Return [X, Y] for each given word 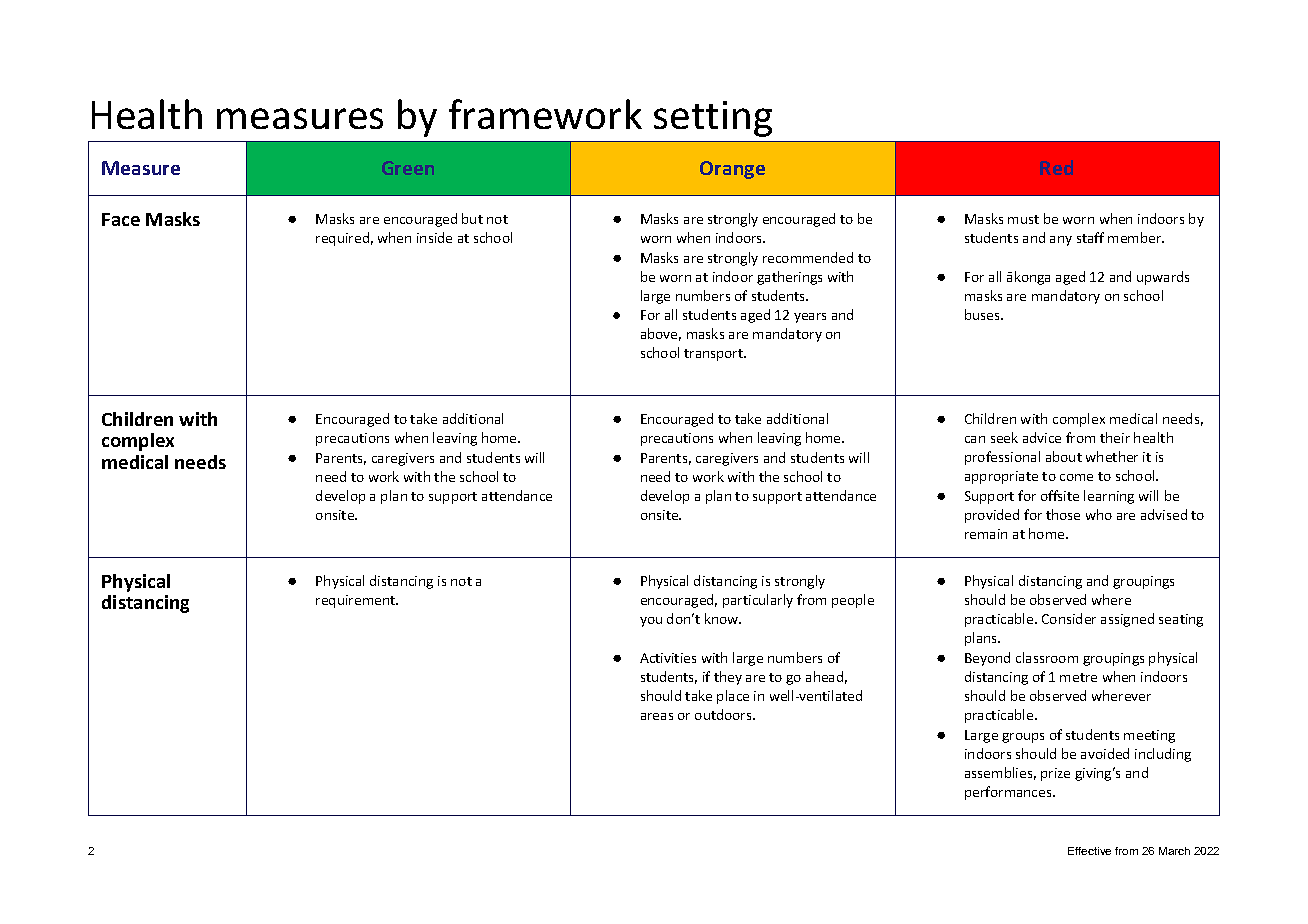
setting [713, 119]
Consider [1069, 618]
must [1023, 219]
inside [434, 237]
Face [121, 219]
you [651, 622]
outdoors [724, 714]
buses [983, 314]
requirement [357, 601]
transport [715, 355]
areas [657, 716]
